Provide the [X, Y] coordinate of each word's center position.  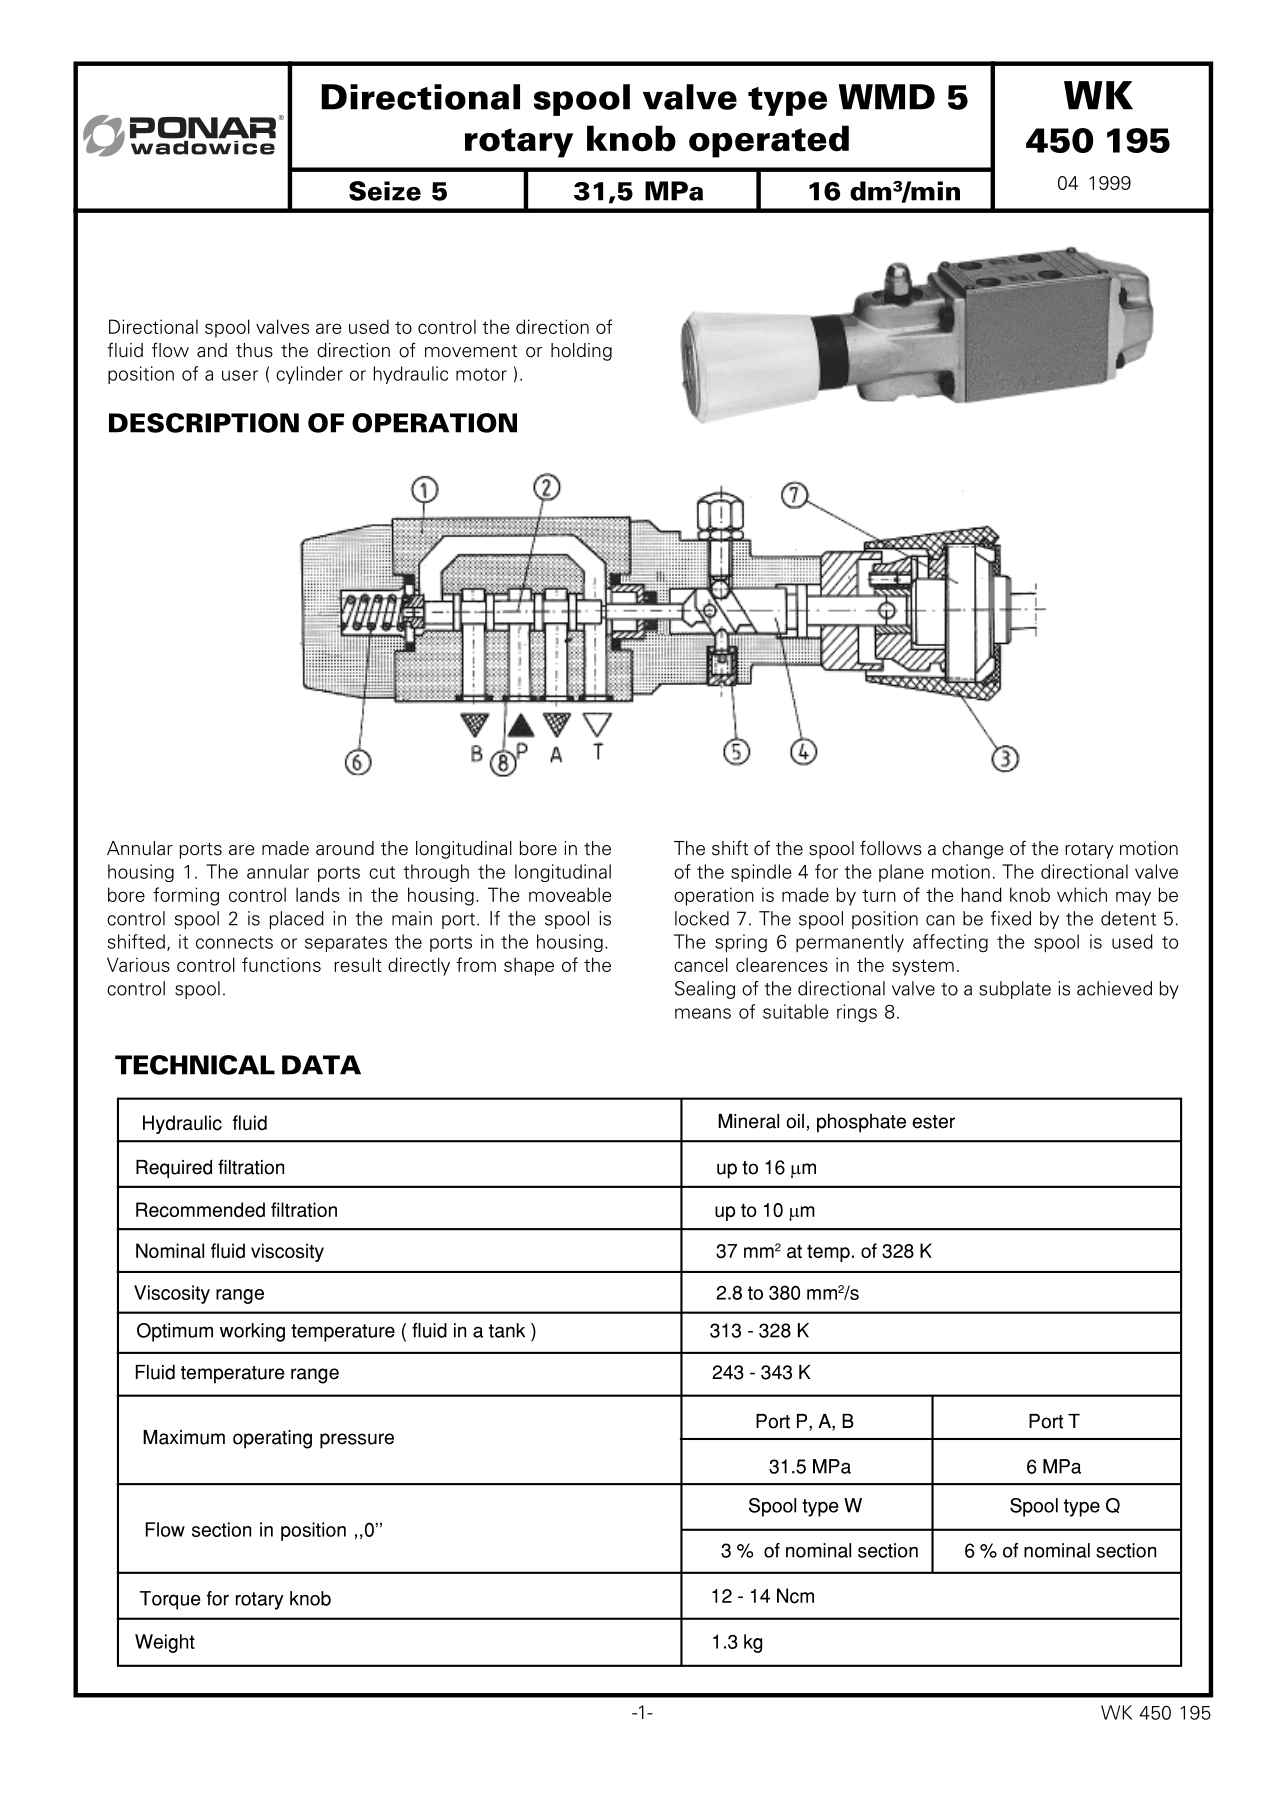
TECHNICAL [195, 1065]
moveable [570, 894]
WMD [887, 97]
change [972, 850]
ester [933, 1122]
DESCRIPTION [204, 423]
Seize [385, 191]
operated [769, 141]
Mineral [748, 1121]
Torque [170, 1600]
